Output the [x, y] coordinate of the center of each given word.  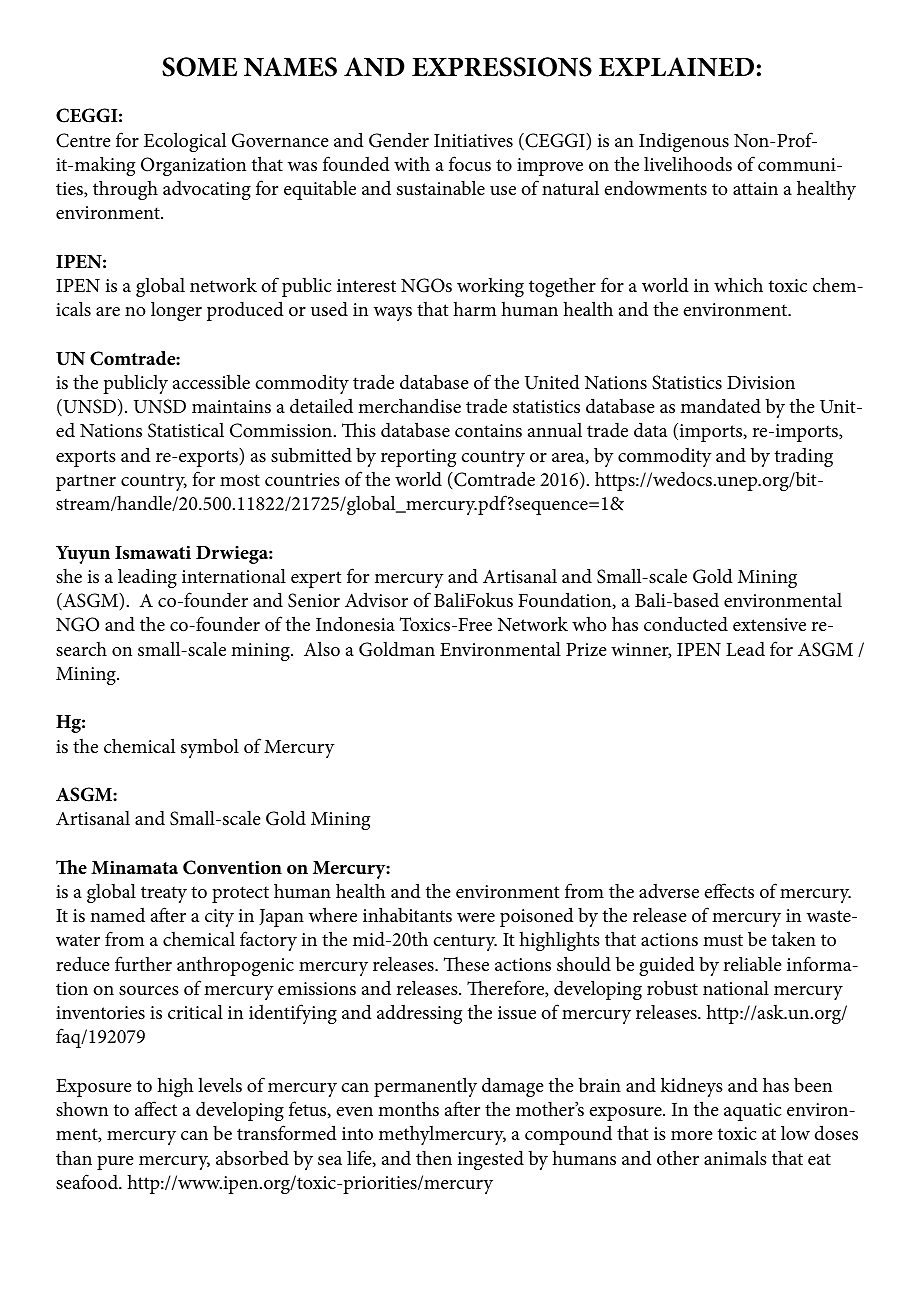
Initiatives [473, 140]
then [434, 1158]
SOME [199, 67]
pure [115, 1163]
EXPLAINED [676, 67]
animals [735, 1157]
